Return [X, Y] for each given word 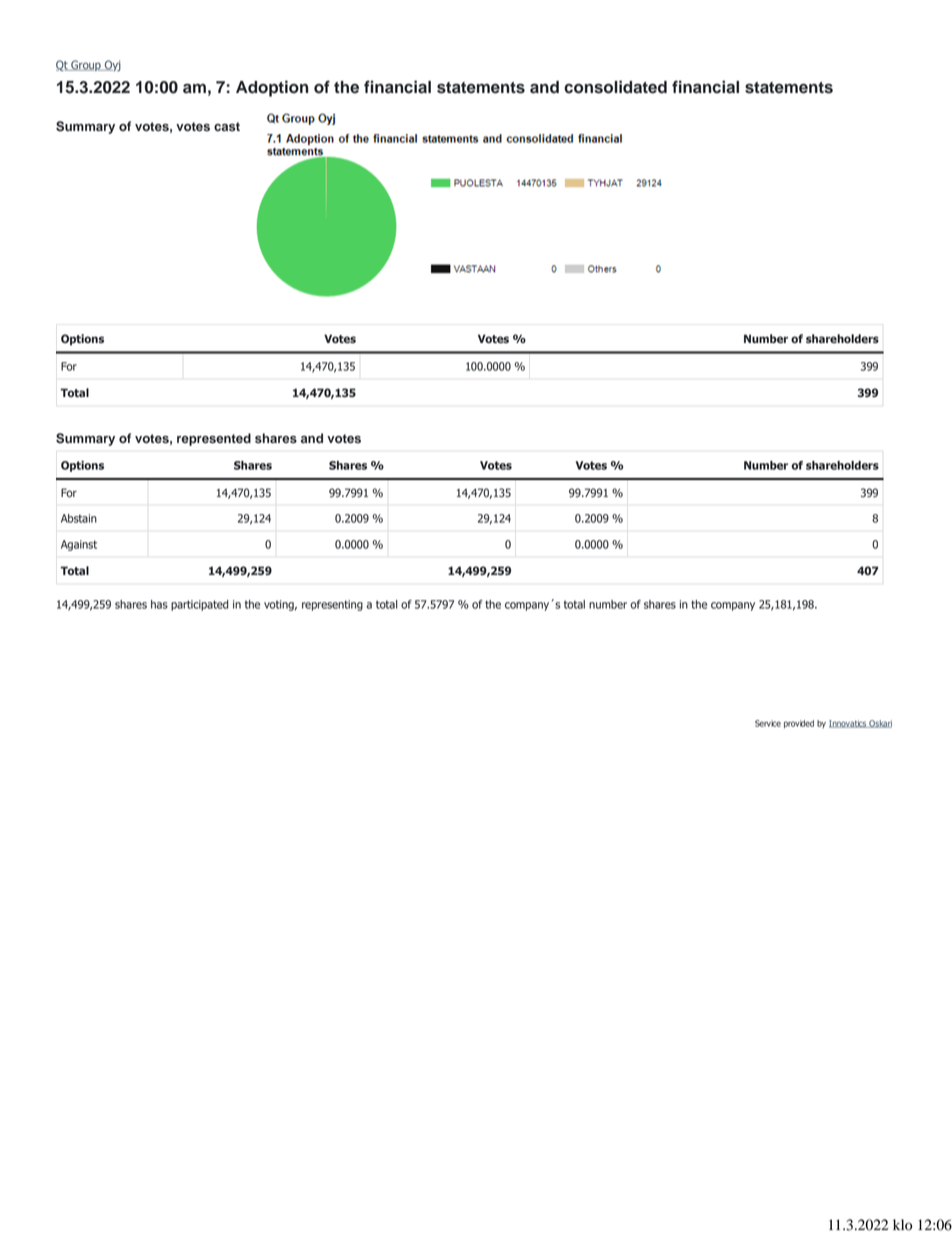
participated [199, 605]
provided [799, 724]
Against [79, 545]
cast [227, 126]
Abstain [79, 518]
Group [86, 65]
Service [768, 723]
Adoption [272, 88]
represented [214, 439]
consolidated [615, 87]
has [159, 604]
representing [332, 605]
